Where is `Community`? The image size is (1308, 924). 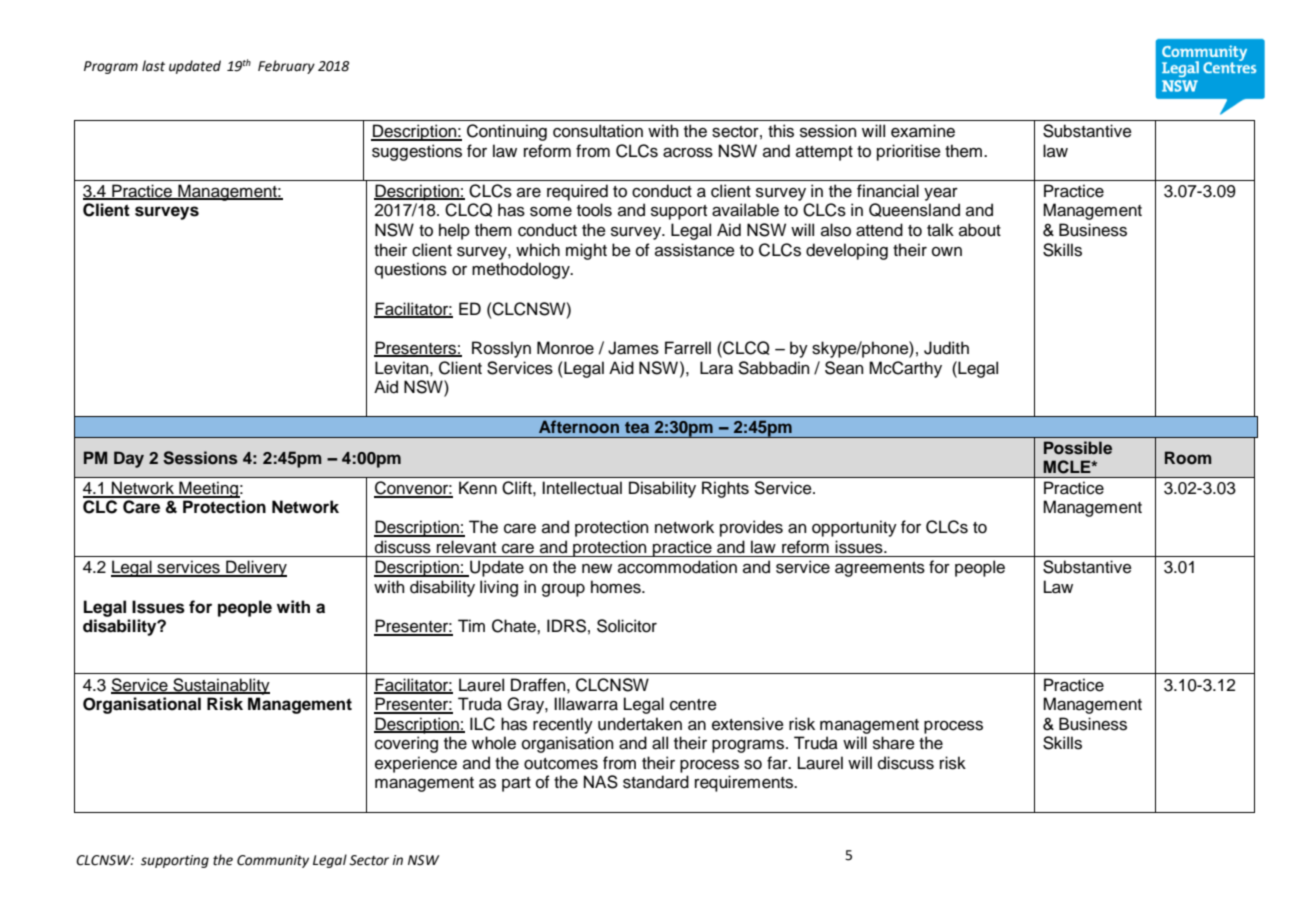
Community is located at coordinates (273, 861).
